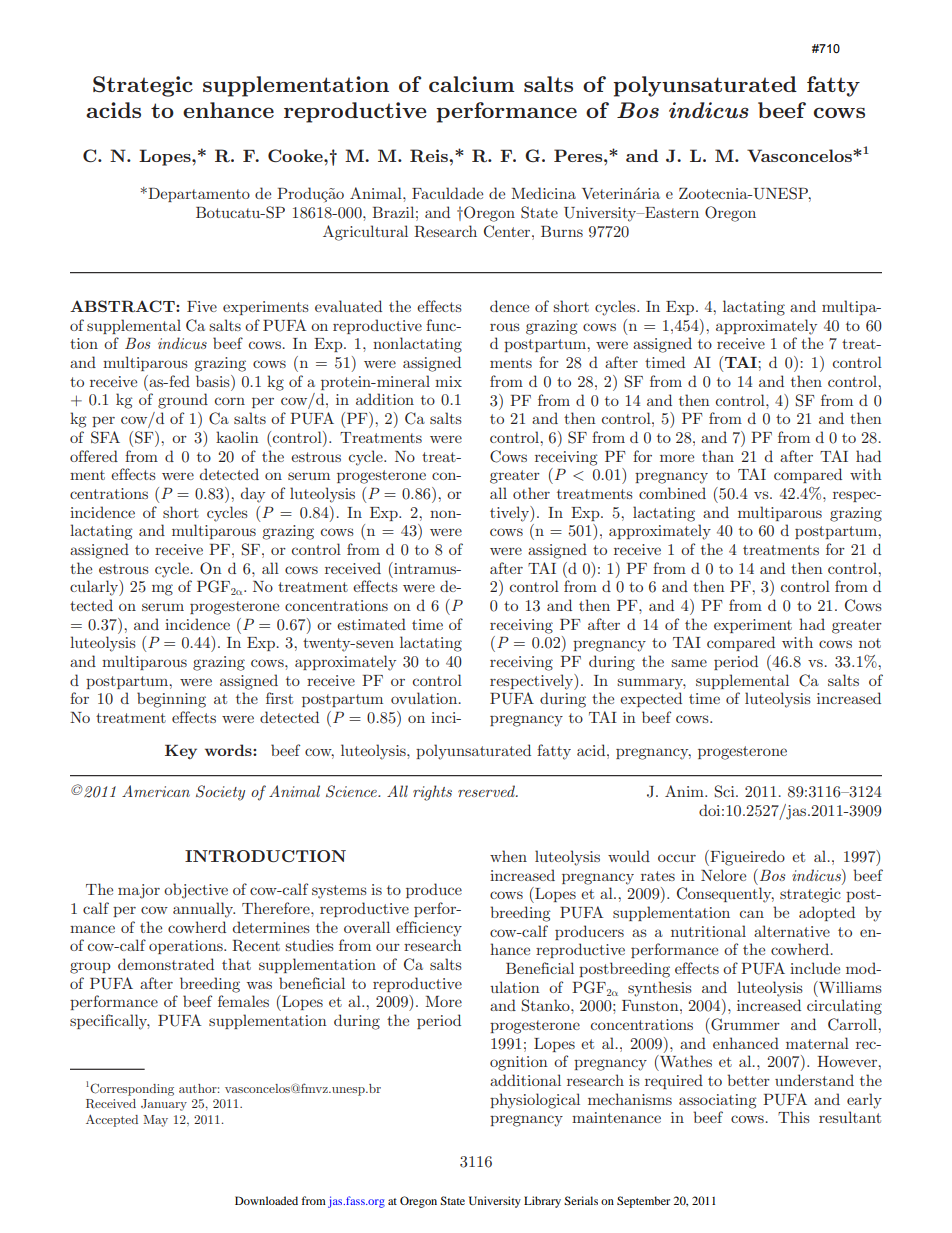  I want to click on Cooke, so click(296, 155).
